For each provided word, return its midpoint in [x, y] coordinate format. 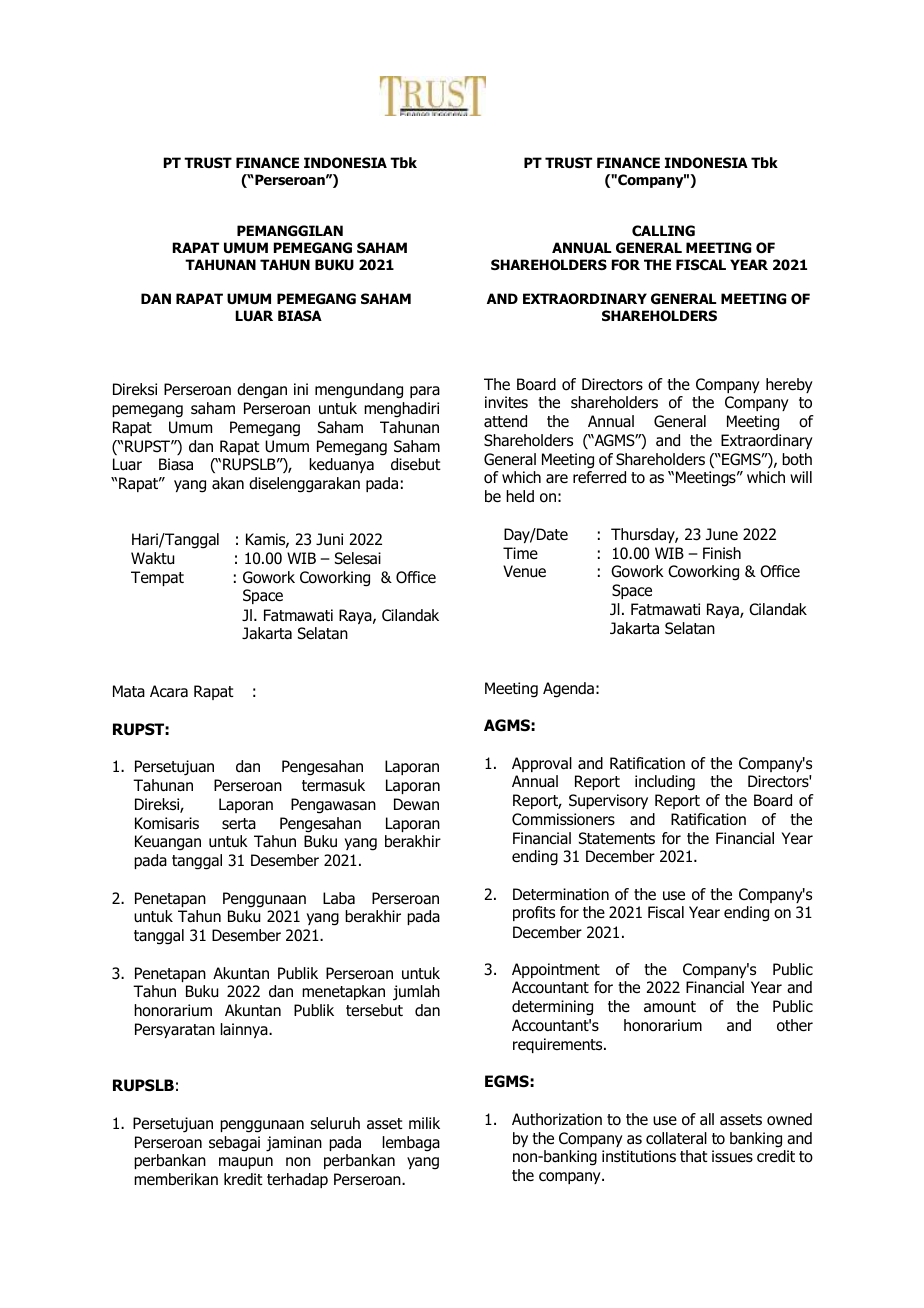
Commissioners [563, 819]
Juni [329, 539]
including [665, 783]
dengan [262, 391]
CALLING [663, 231]
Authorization [557, 1119]
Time [520, 553]
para [425, 392]
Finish [722, 553]
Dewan [416, 804]
